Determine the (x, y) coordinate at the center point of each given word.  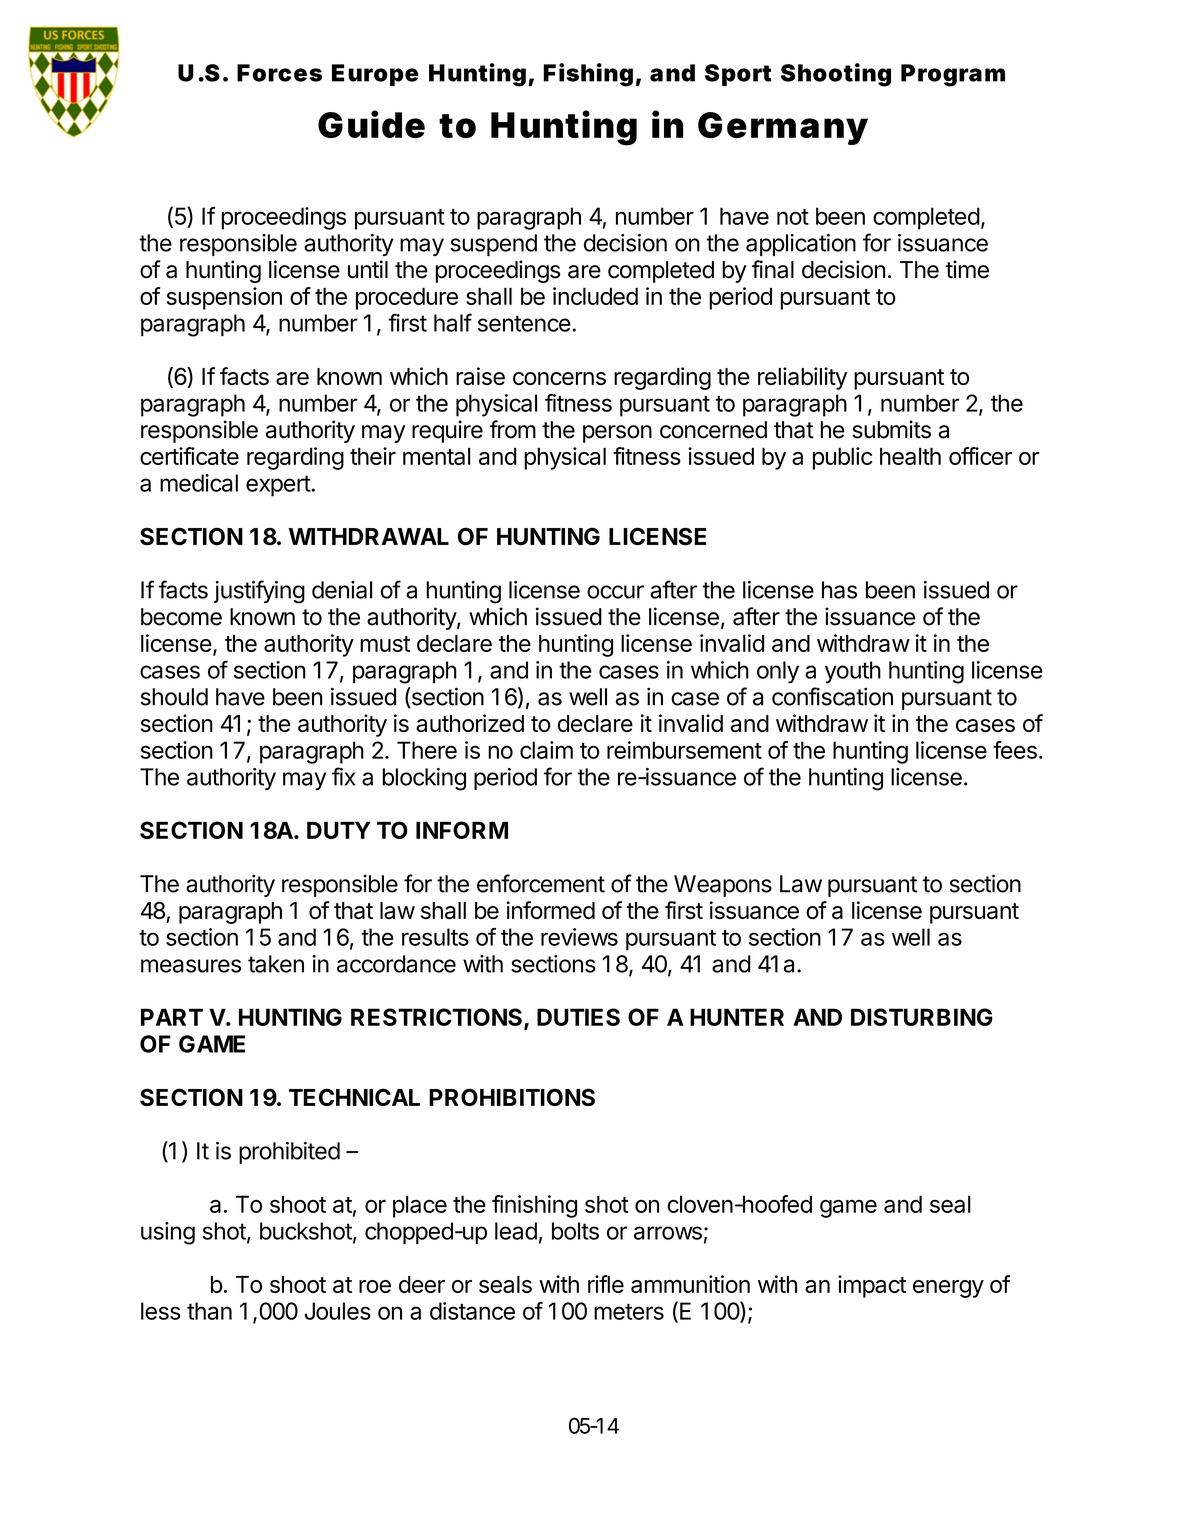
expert (278, 486)
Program (953, 75)
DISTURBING (922, 1017)
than (209, 1311)
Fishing (588, 75)
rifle (606, 1284)
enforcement (541, 883)
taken (276, 964)
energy (948, 1289)
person (617, 434)
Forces (279, 73)
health (910, 456)
